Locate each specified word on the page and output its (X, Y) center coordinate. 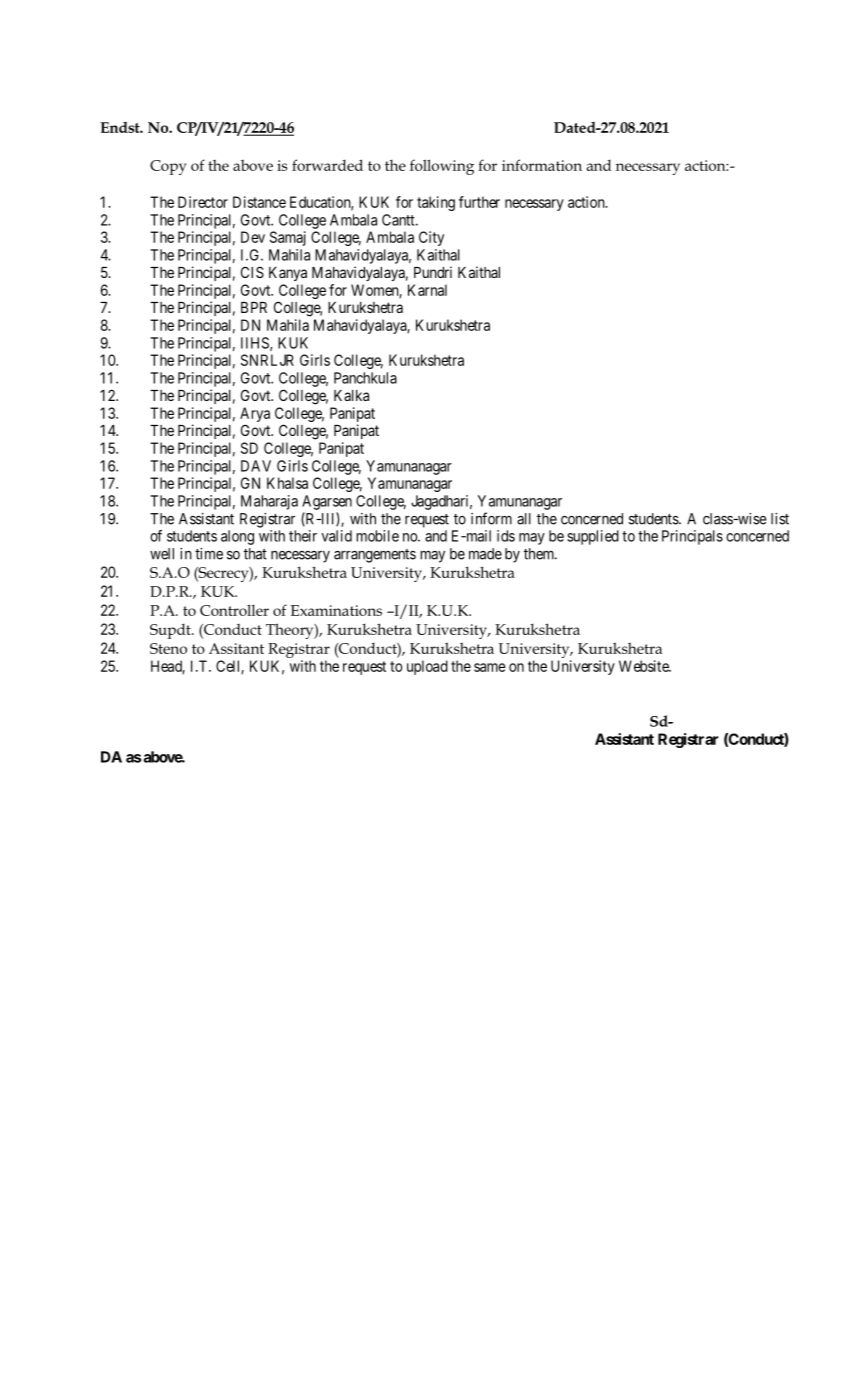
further (479, 202)
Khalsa (287, 483)
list (780, 519)
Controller (234, 610)
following (442, 167)
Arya (255, 416)
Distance (259, 202)
